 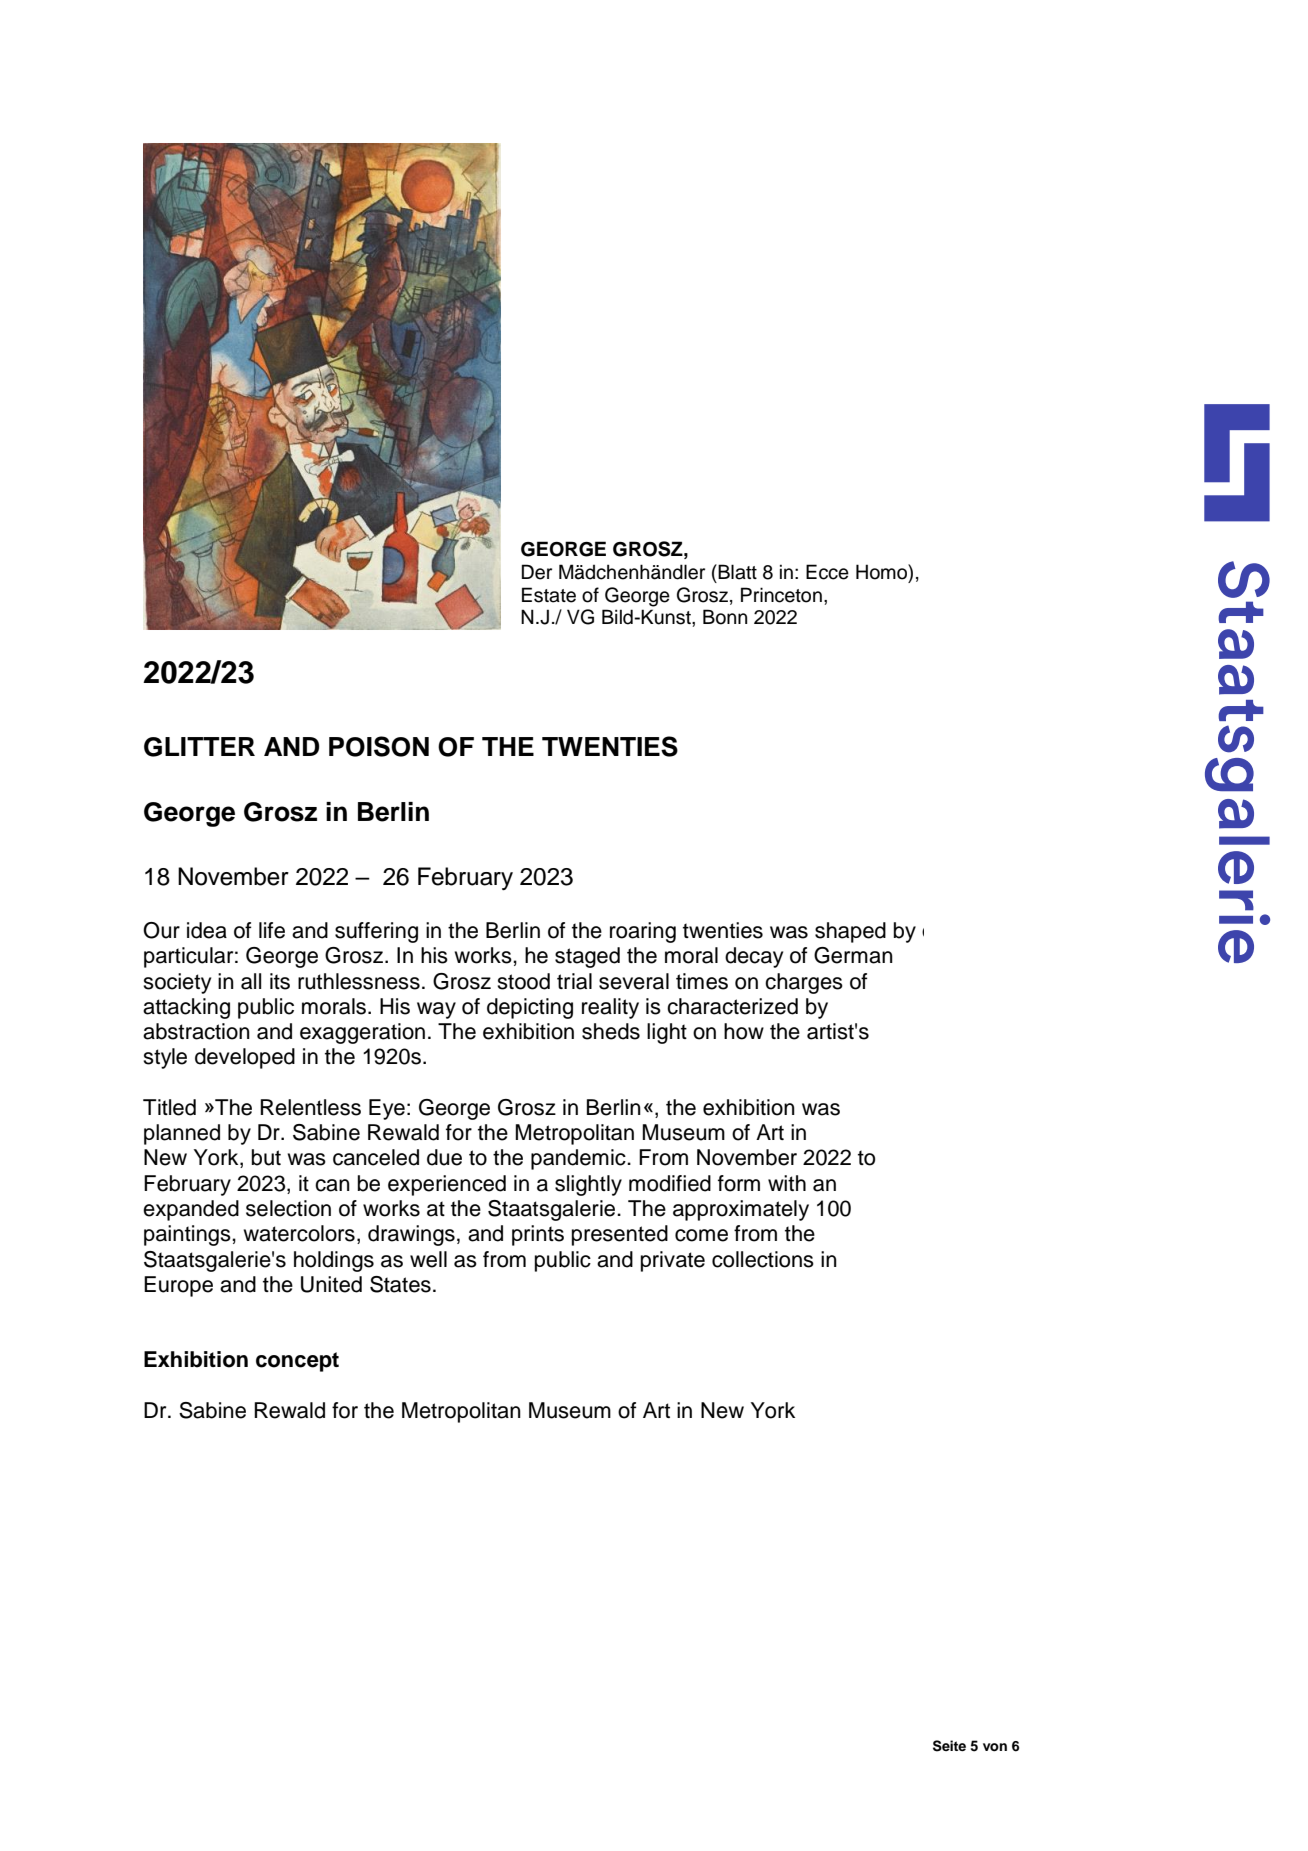 I want to click on collections, so click(x=763, y=1259).
